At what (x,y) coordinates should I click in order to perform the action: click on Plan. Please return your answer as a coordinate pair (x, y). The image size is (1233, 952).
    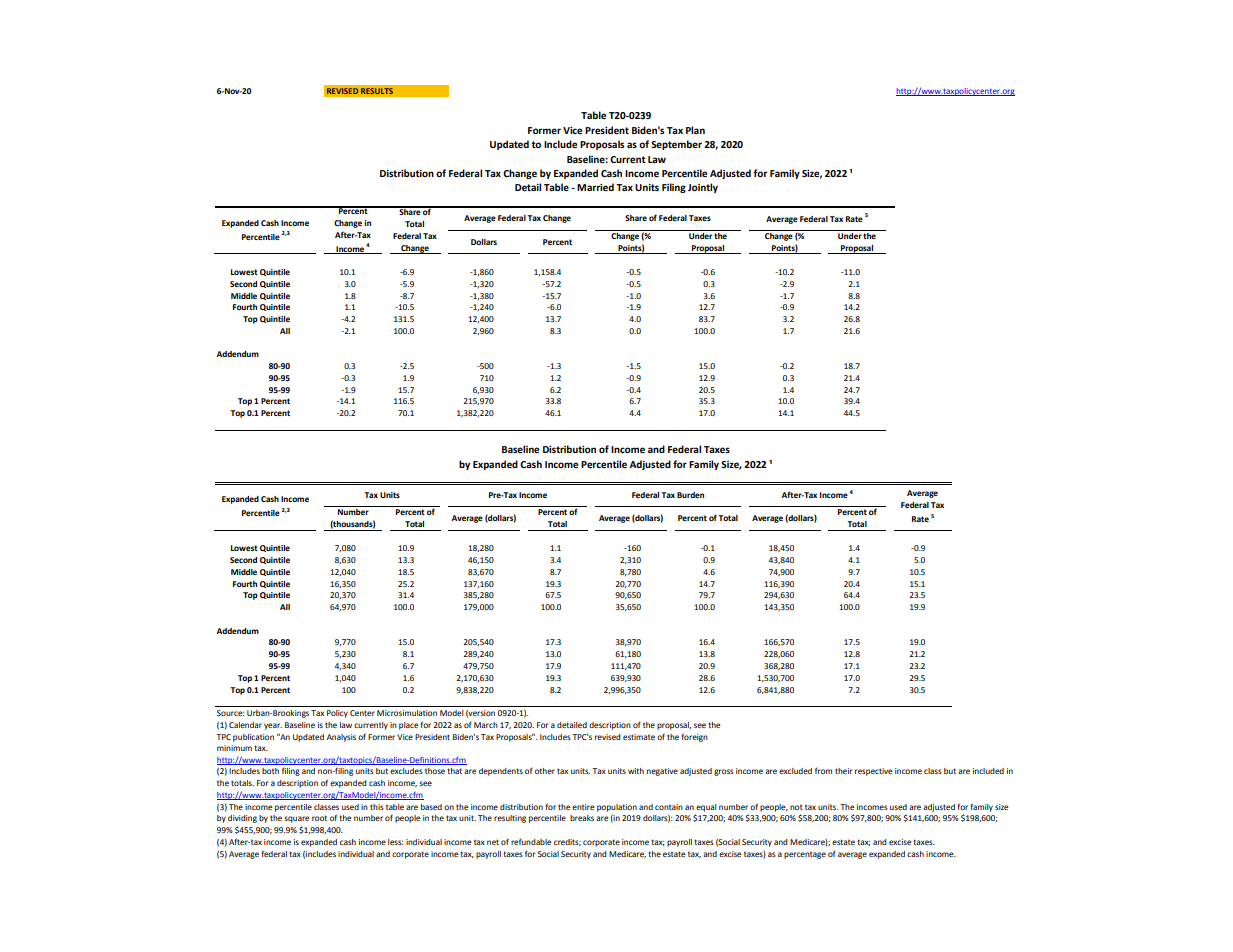
    Looking at the image, I should click on (695, 130).
